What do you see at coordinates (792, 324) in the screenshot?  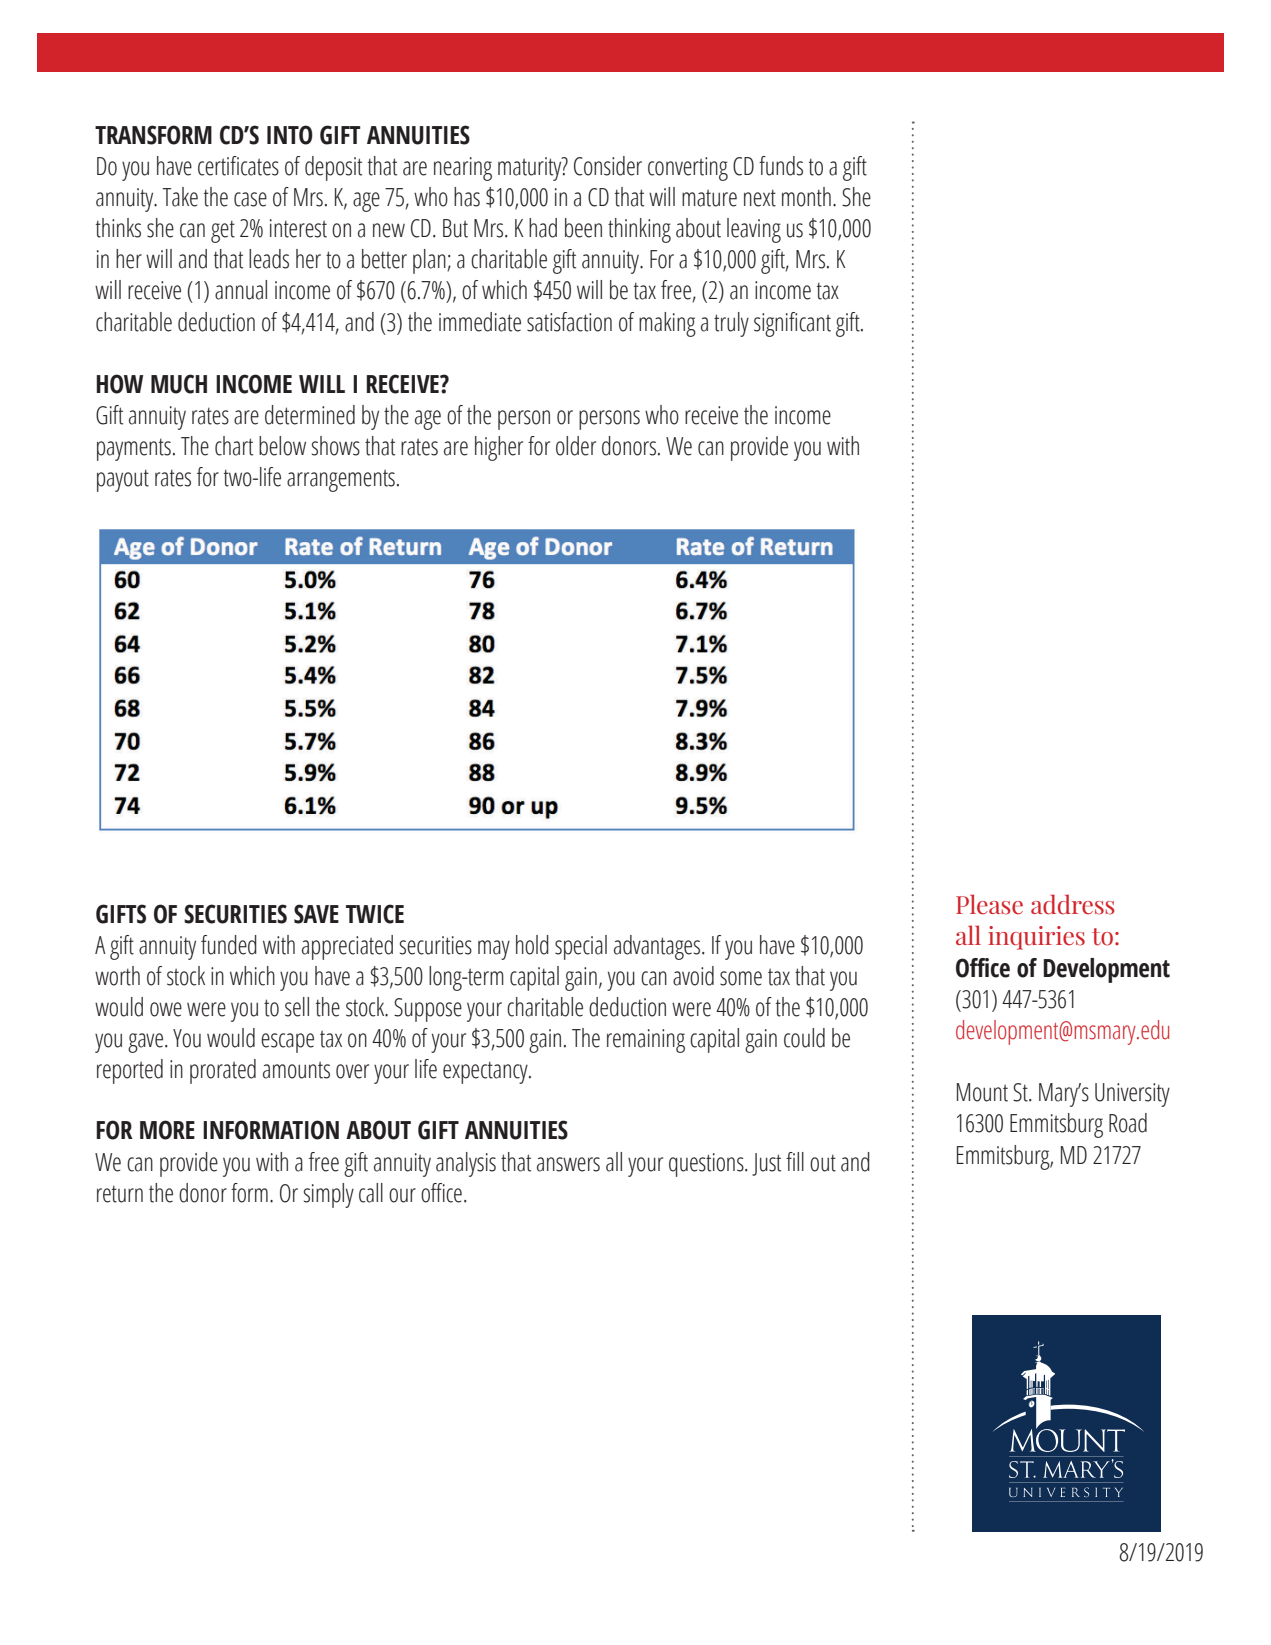 I see `significant` at bounding box center [792, 324].
